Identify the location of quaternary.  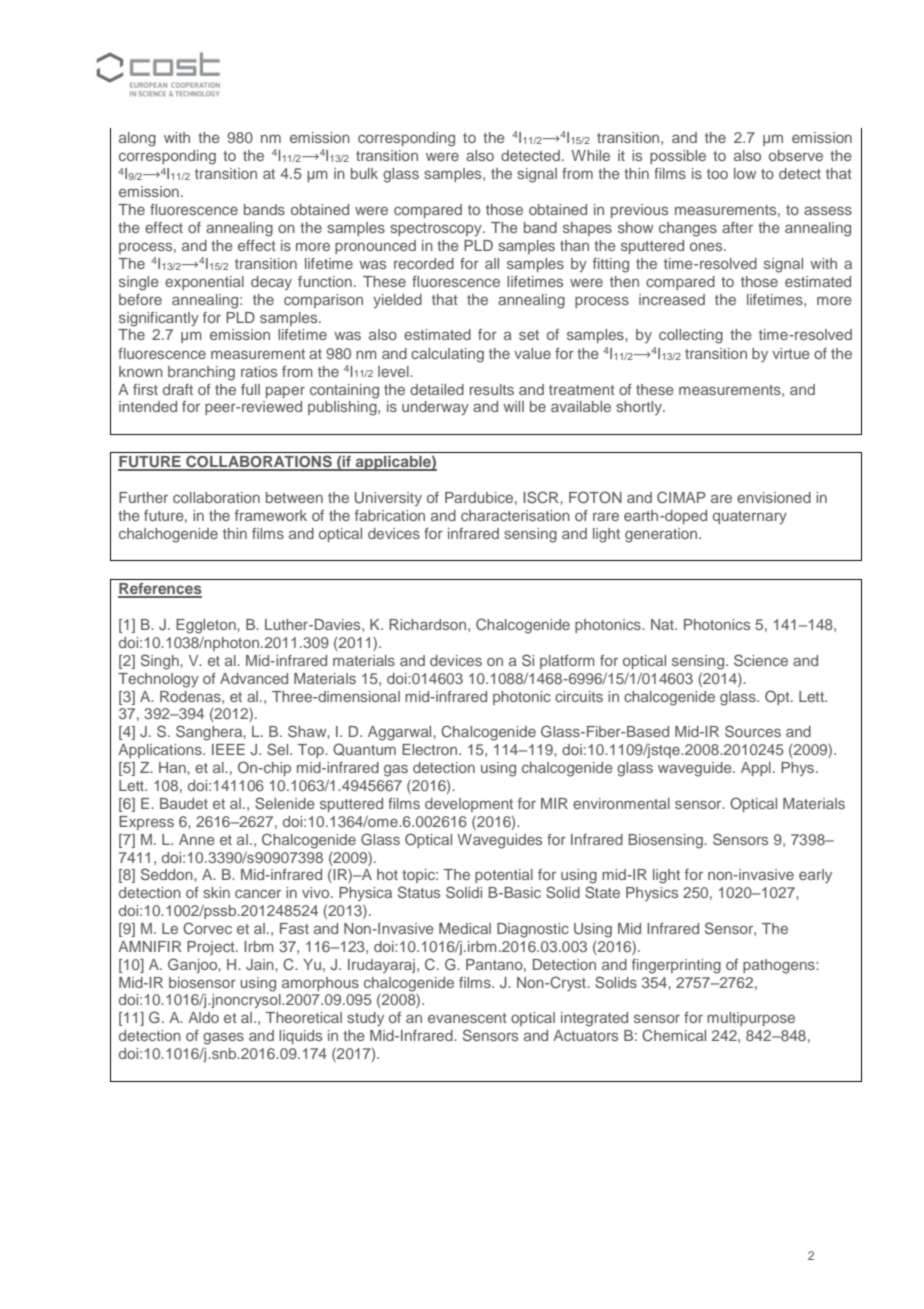
(750, 517).
